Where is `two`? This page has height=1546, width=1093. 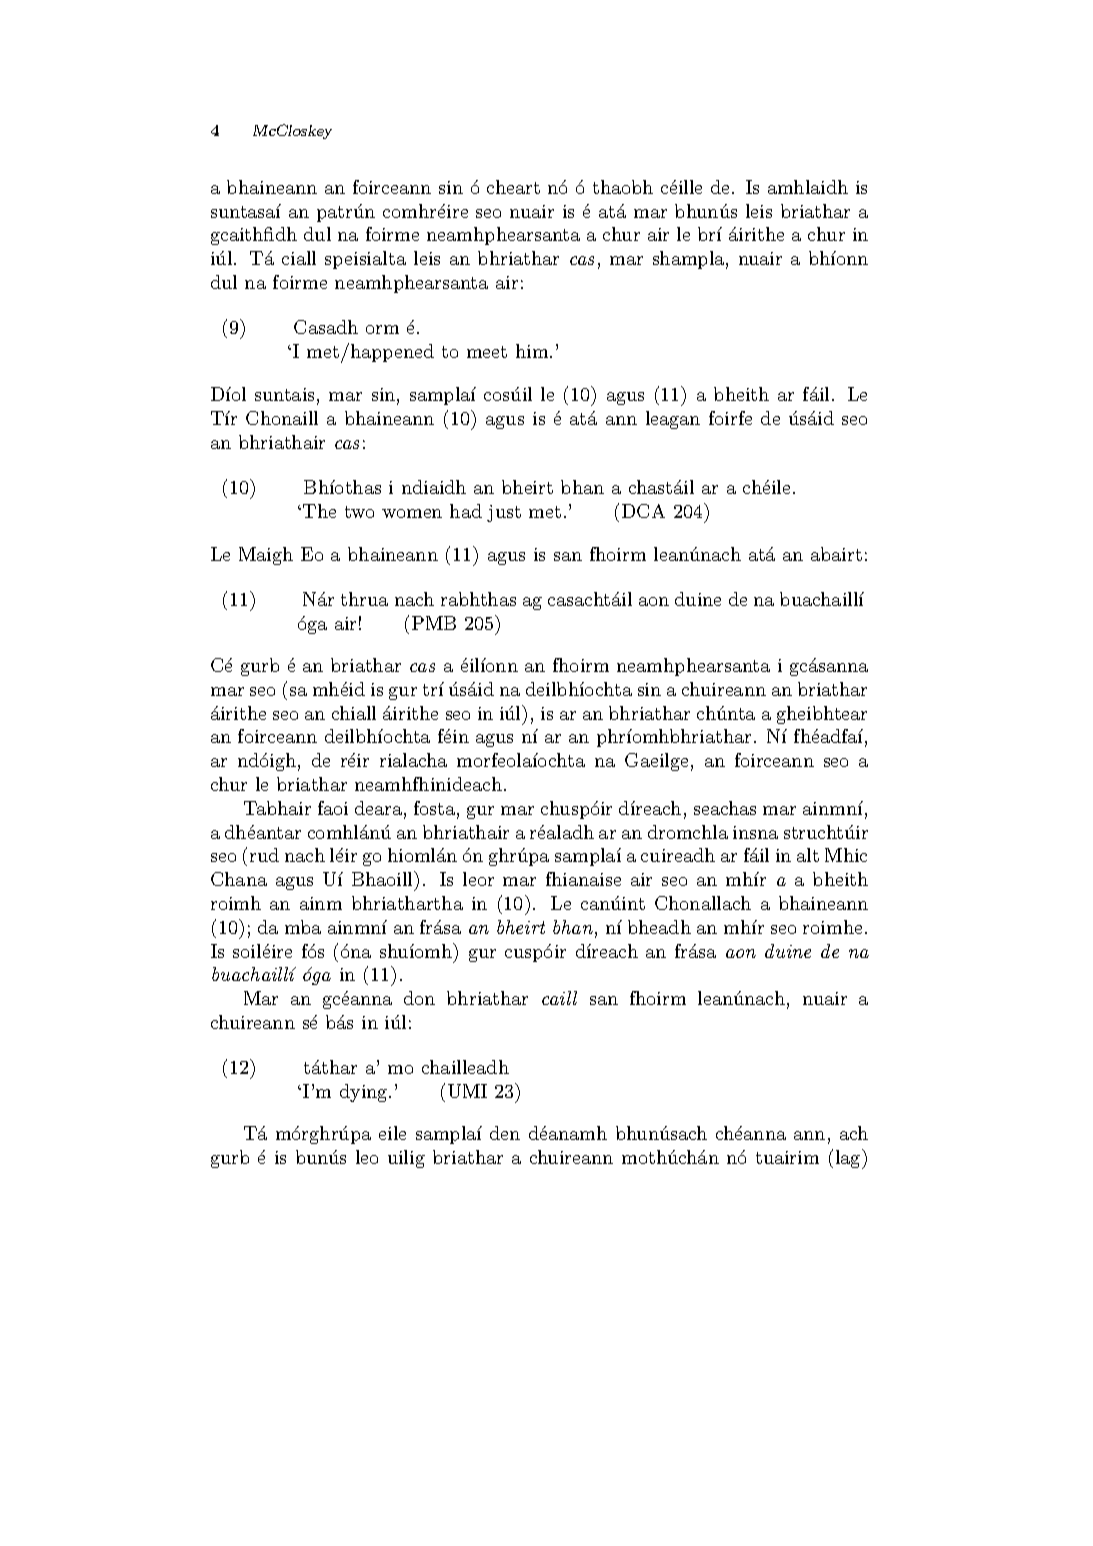
two is located at coordinates (359, 512).
